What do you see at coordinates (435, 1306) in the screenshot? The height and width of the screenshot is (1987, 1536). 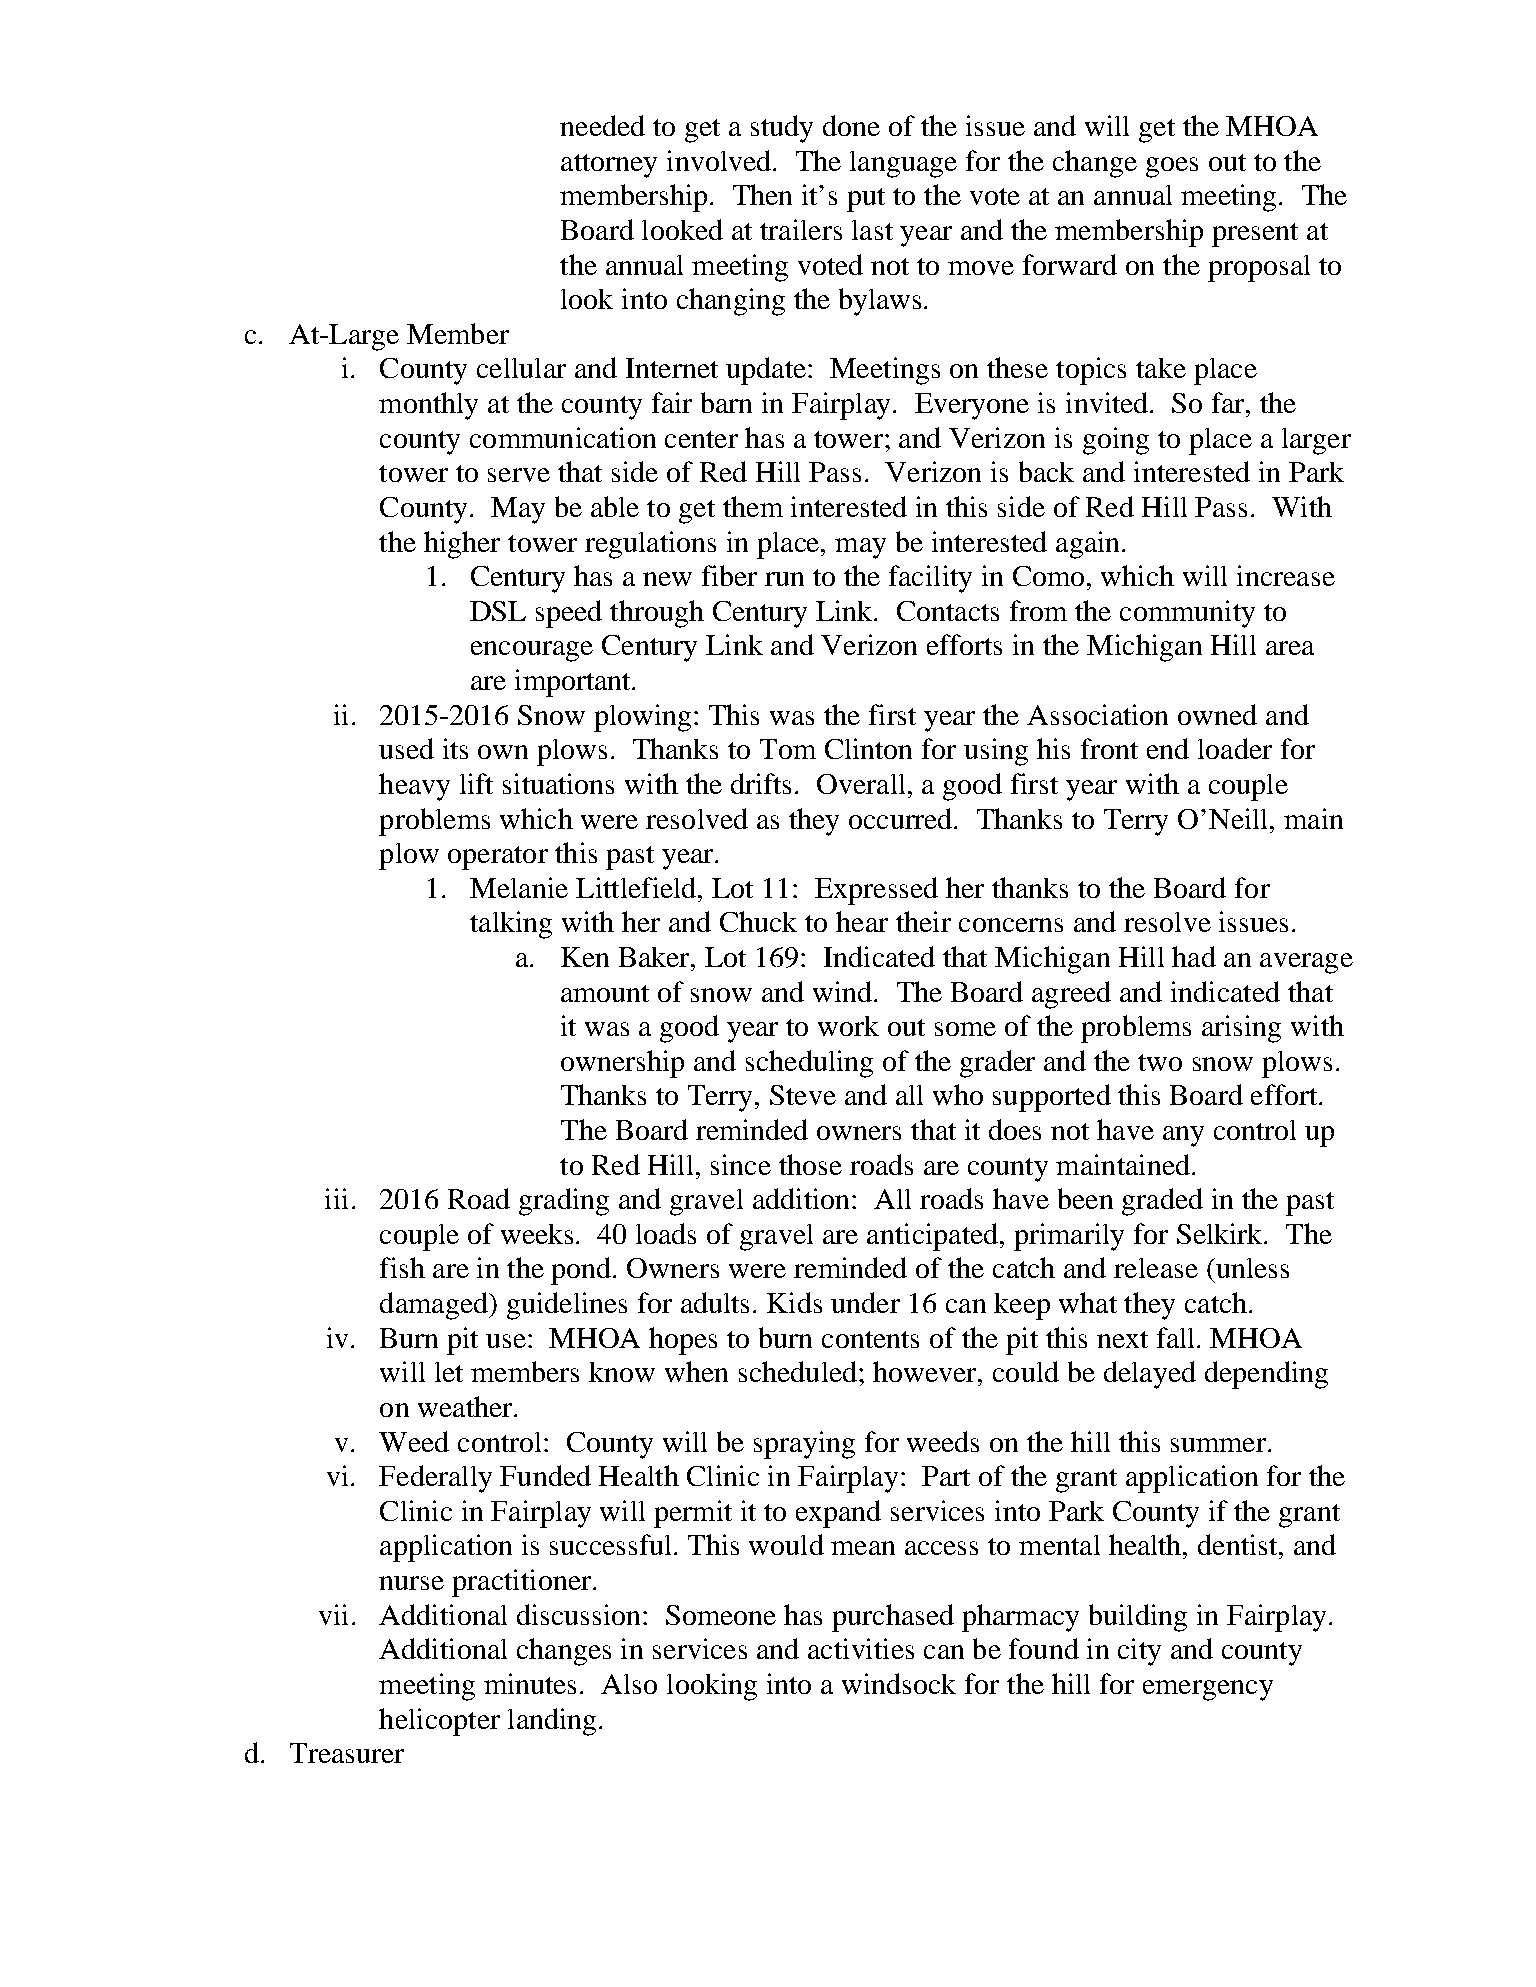 I see `damaged` at bounding box center [435, 1306].
